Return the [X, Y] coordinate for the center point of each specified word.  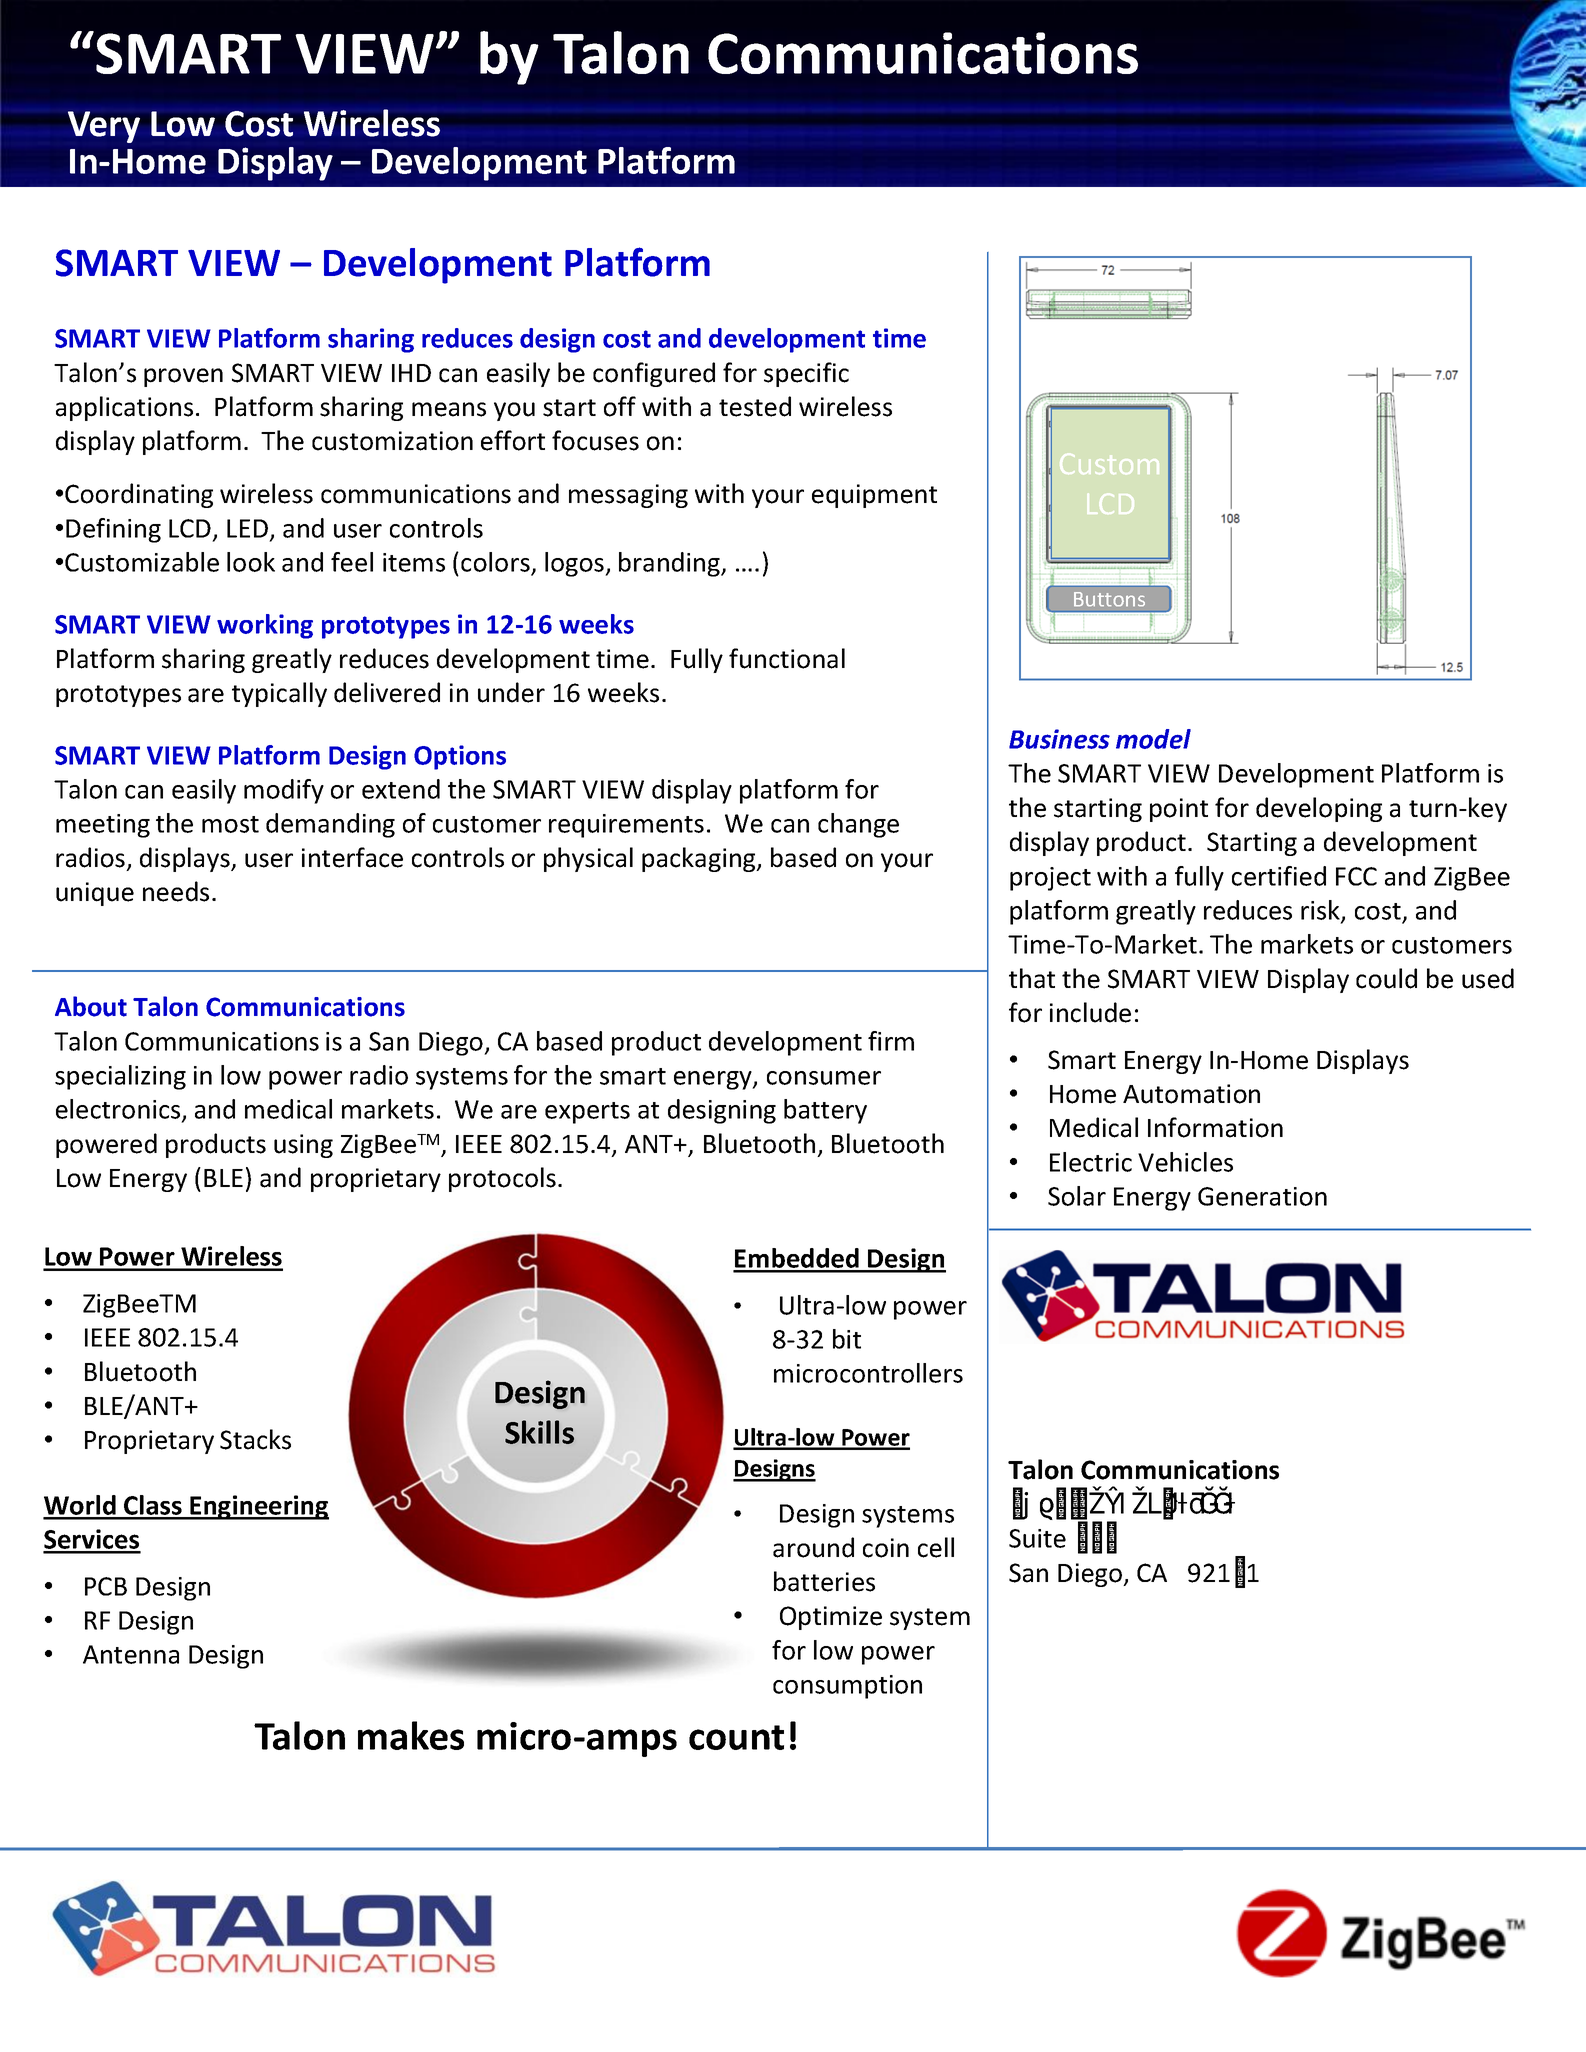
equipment [874, 496]
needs [176, 891]
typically [279, 694]
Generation [1262, 1196]
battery [825, 1111]
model [1153, 739]
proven [183, 377]
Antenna [131, 1654]
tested [755, 406]
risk [1321, 911]
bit [847, 1339]
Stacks [255, 1439]
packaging [700, 859]
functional [787, 658]
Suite [1037, 1538]
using [303, 1146]
